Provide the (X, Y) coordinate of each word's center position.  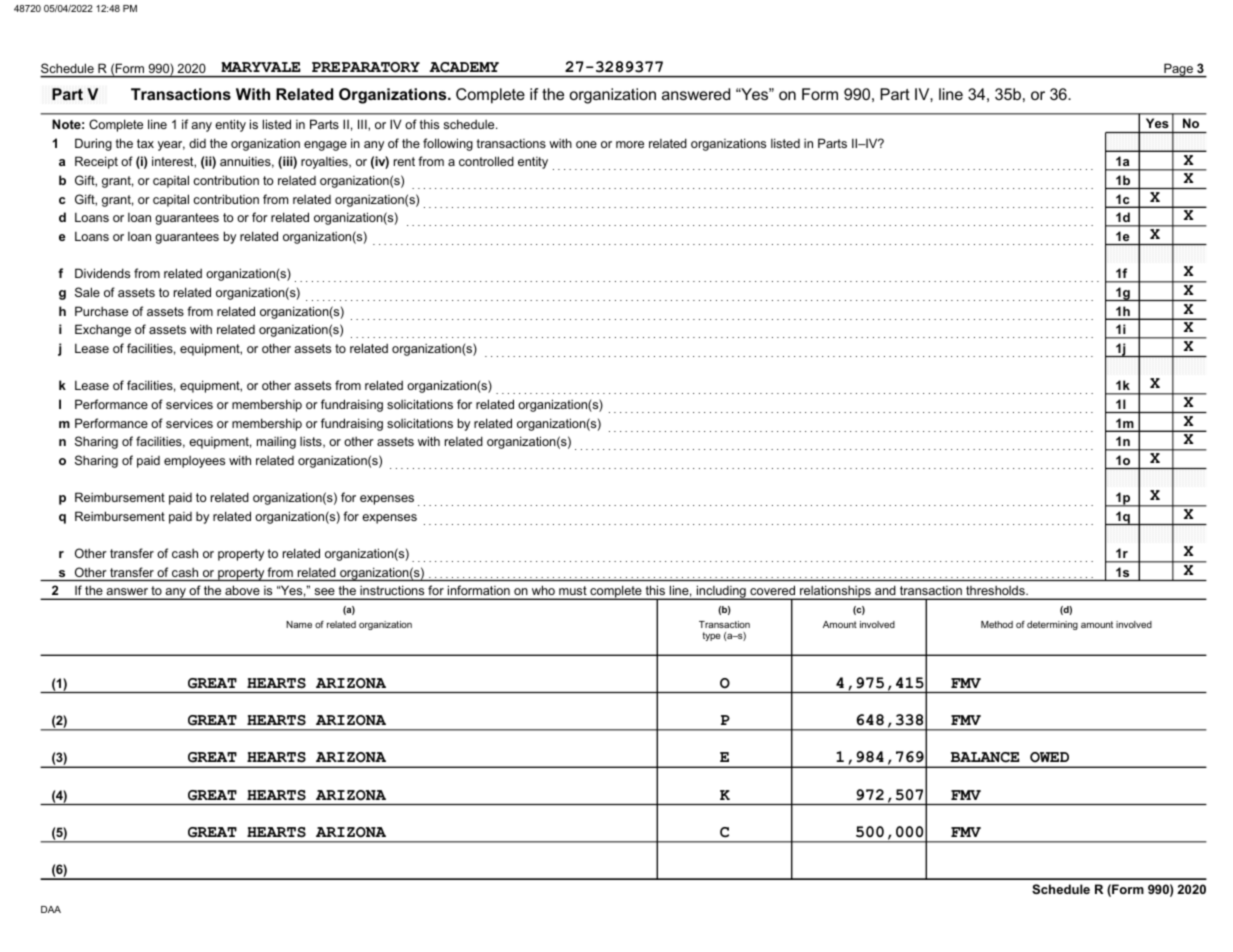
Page (1178, 70)
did (197, 143)
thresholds (996, 590)
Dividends (102, 273)
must (573, 590)
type (712, 636)
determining (1052, 625)
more (630, 144)
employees (194, 462)
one (586, 144)
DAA (51, 909)
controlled (486, 161)
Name (299, 624)
